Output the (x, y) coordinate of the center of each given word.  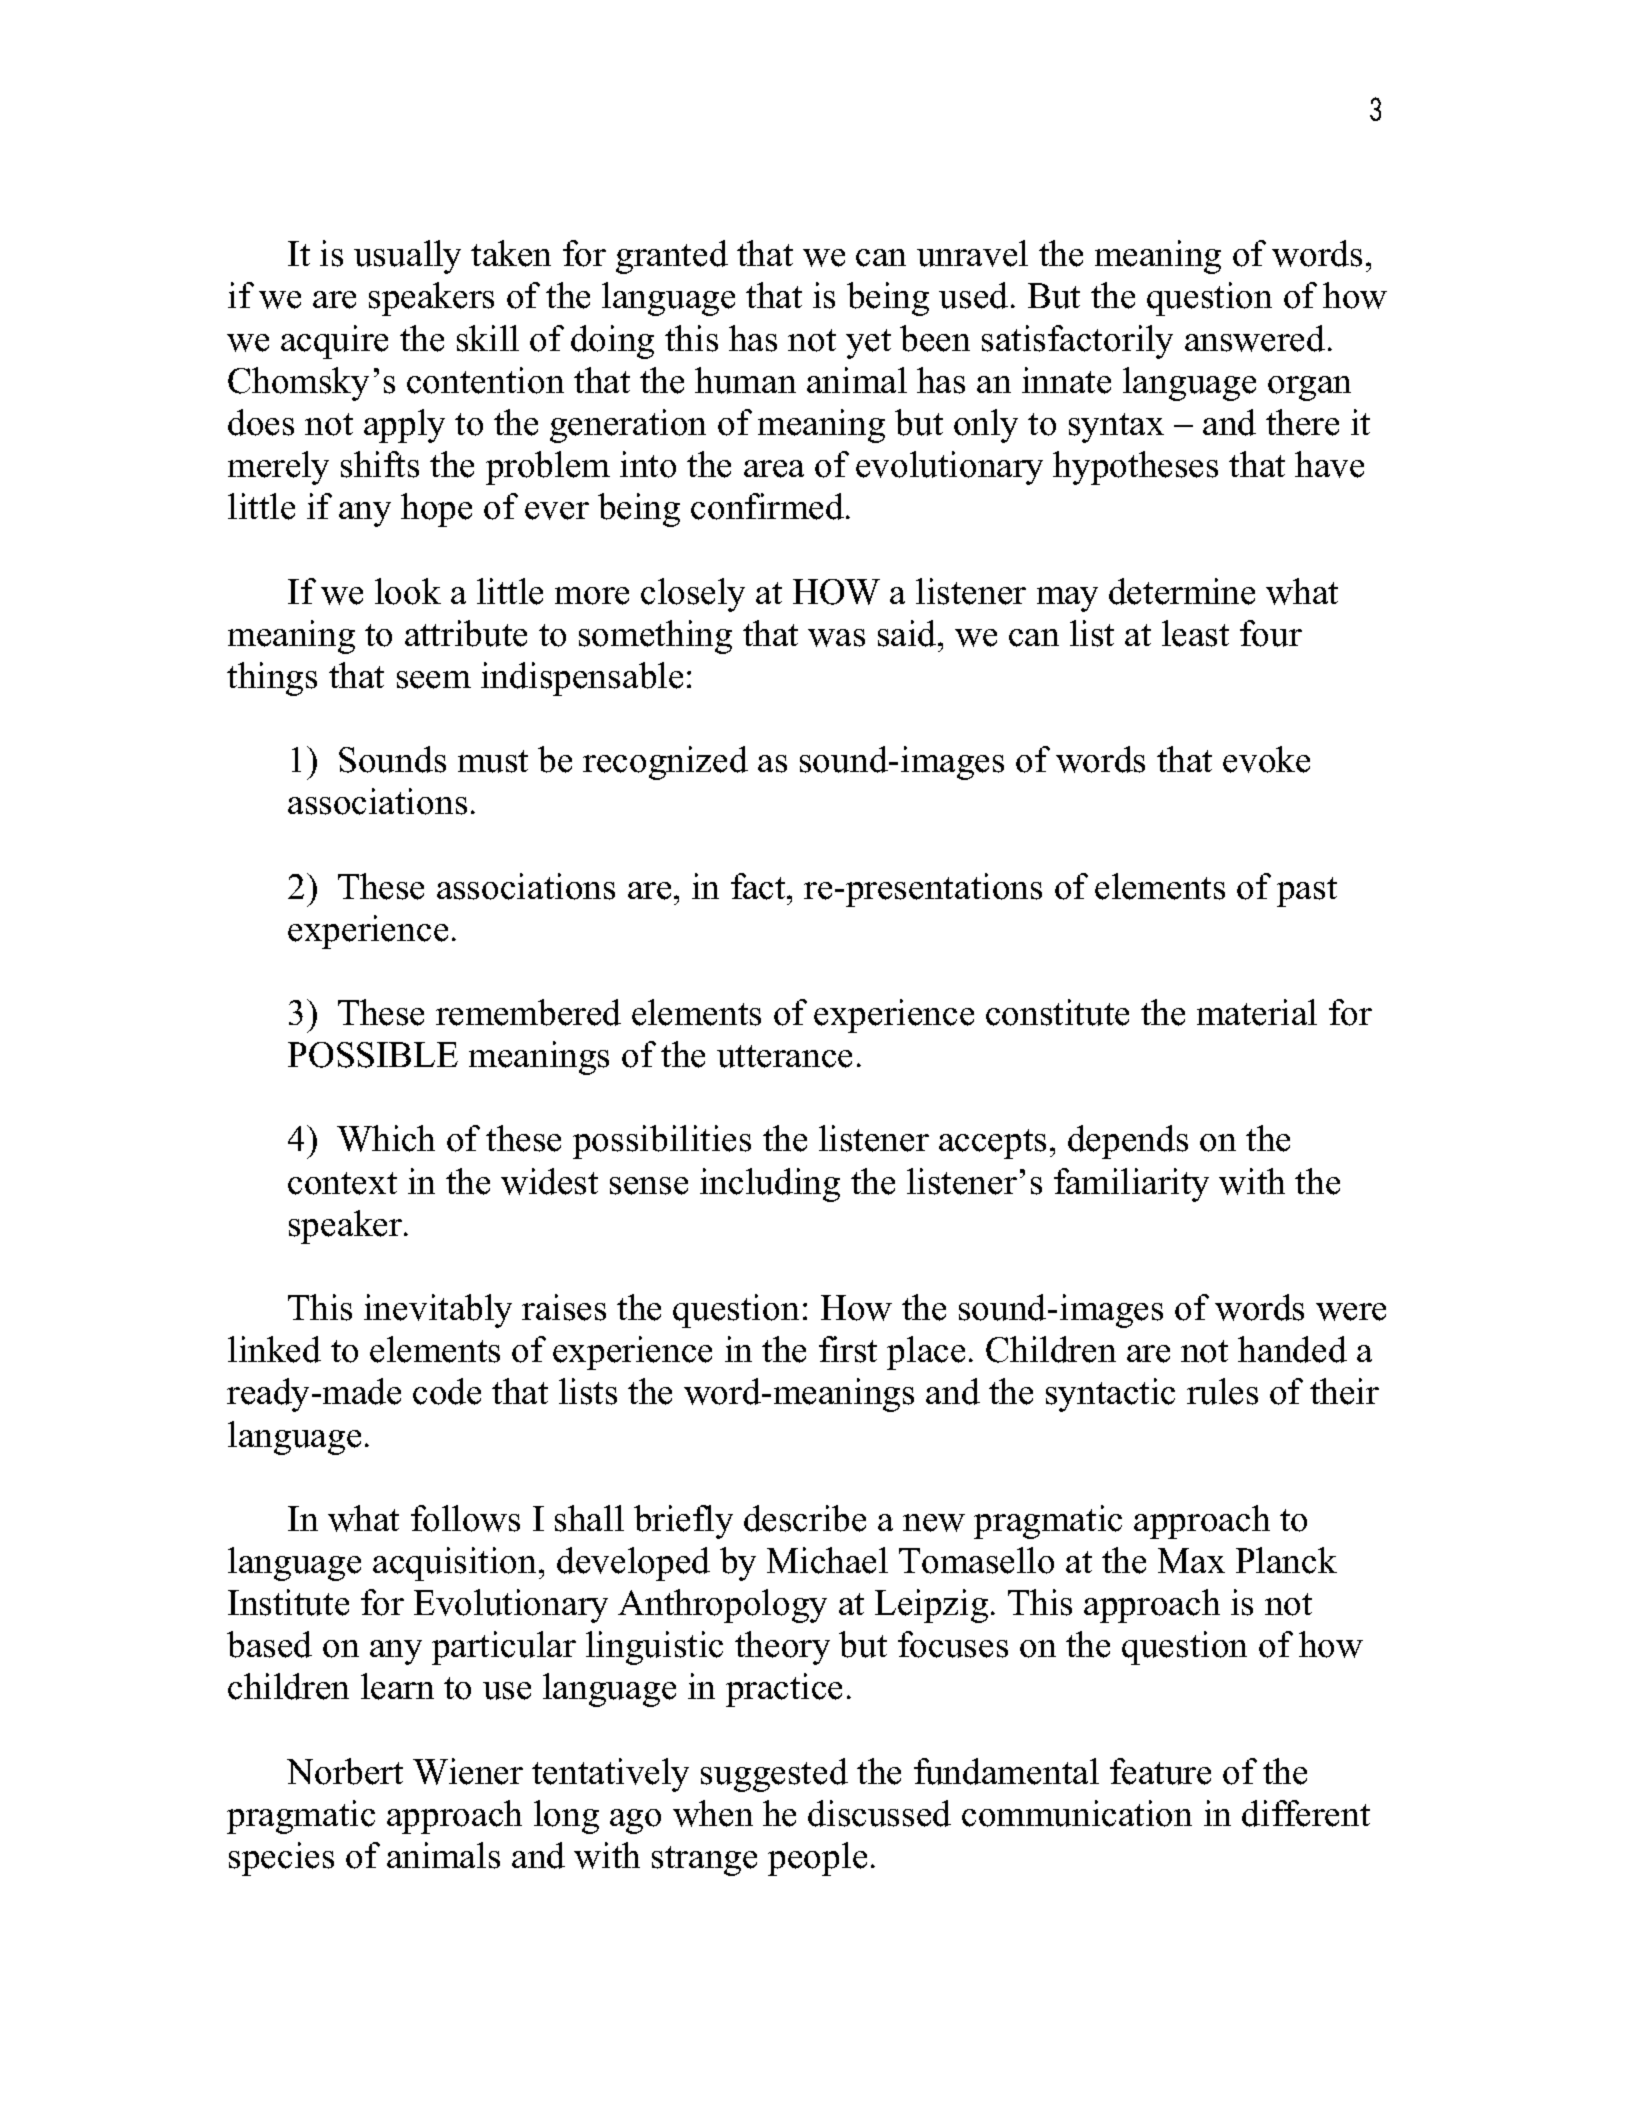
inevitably (438, 1311)
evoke (1266, 759)
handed (1292, 1349)
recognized (665, 763)
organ (1309, 388)
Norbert (345, 1771)
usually (407, 257)
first (848, 1349)
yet (868, 344)
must (493, 761)
